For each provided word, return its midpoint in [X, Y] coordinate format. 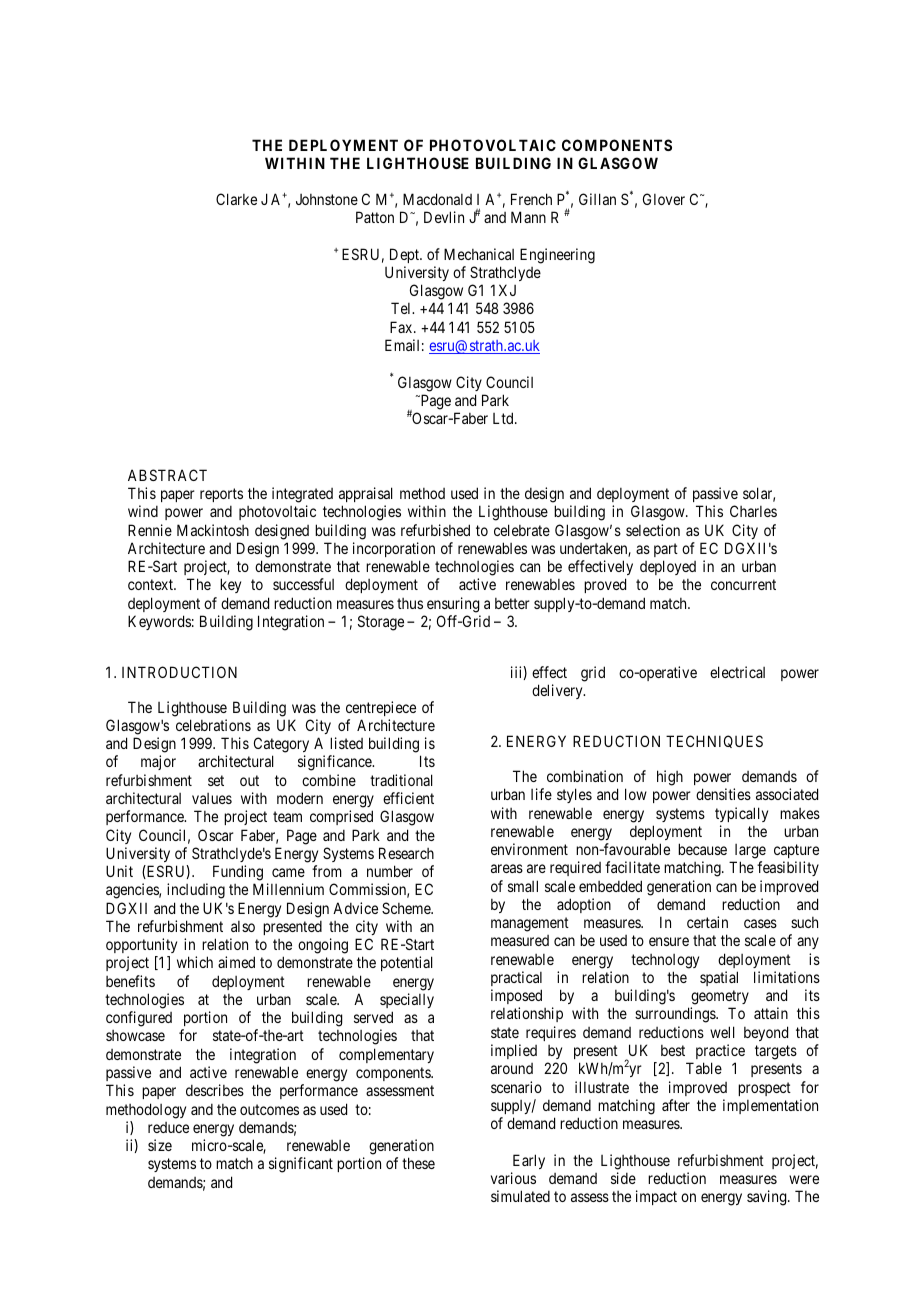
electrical [737, 672]
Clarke [236, 199]
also [243, 926]
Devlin [444, 217]
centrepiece [381, 708]
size [160, 1145]
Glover [664, 199]
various [513, 1178]
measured [520, 940]
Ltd [504, 418]
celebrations [213, 725]
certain [707, 922]
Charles [753, 511]
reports [221, 495]
